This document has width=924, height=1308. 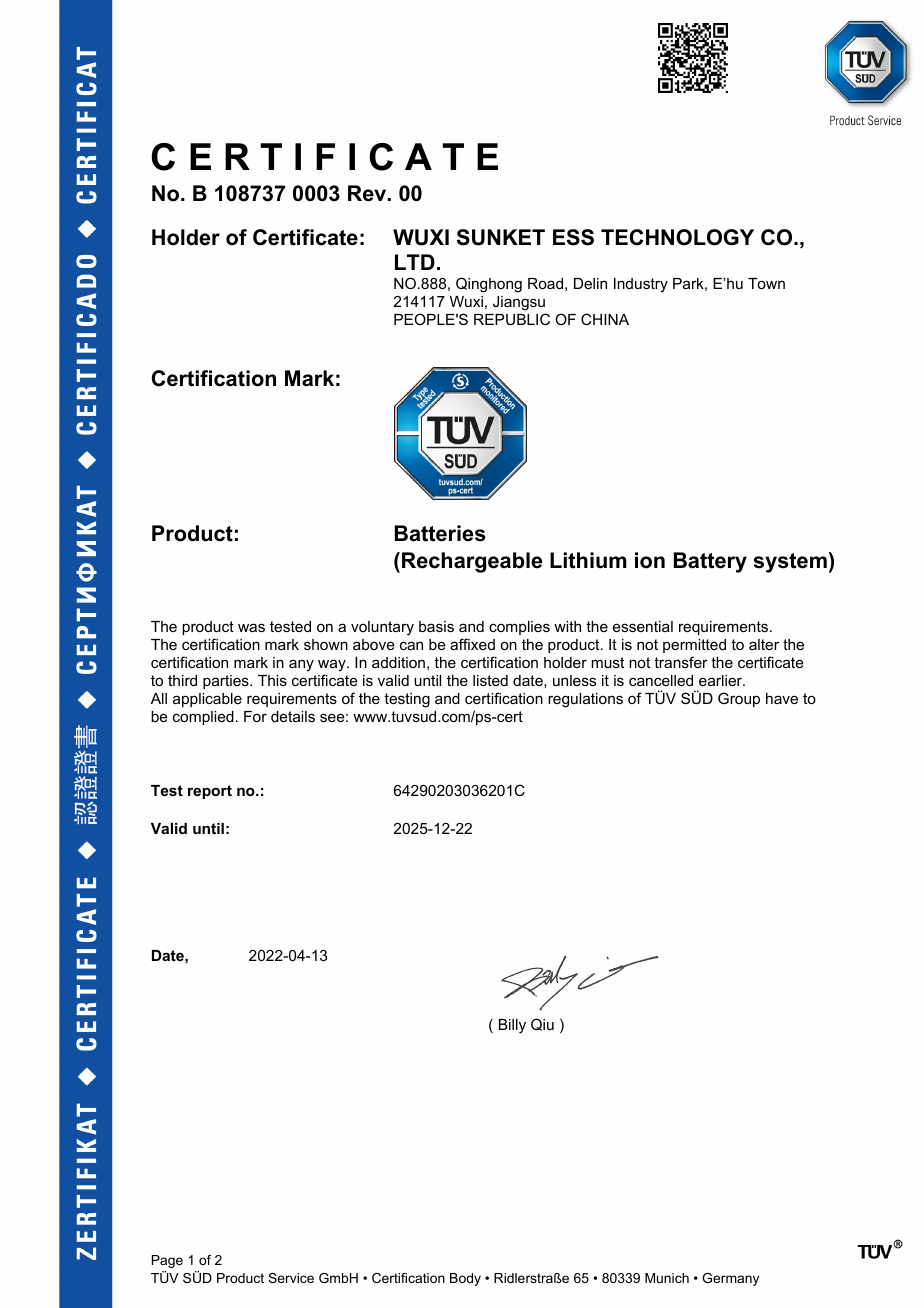 What do you see at coordinates (465, 1279) in the document?
I see `Body` at bounding box center [465, 1279].
